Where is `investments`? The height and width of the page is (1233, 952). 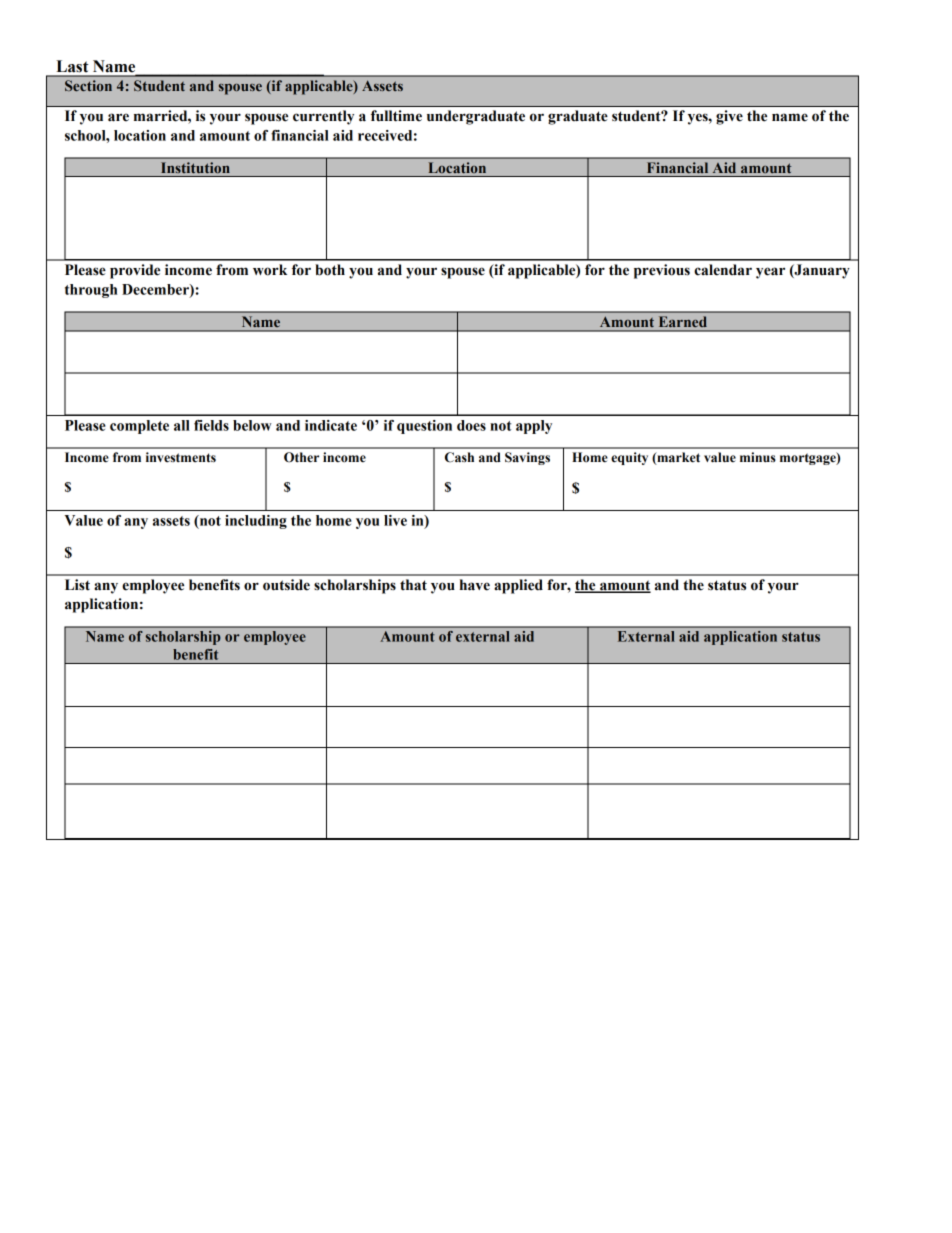 investments is located at coordinates (181, 457).
